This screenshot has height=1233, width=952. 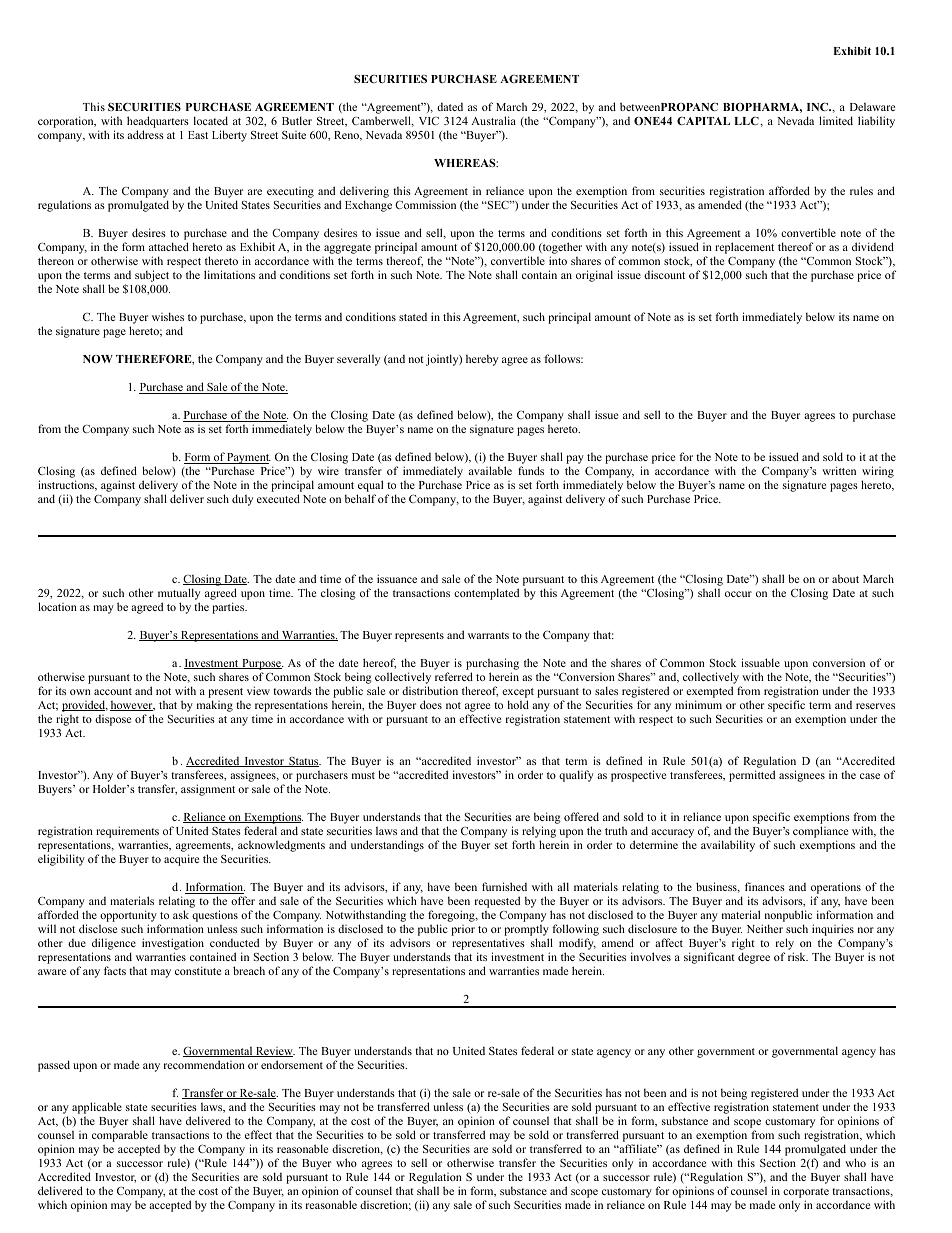 What do you see at coordinates (747, 121) in the screenshot?
I see `LLC` at bounding box center [747, 121].
